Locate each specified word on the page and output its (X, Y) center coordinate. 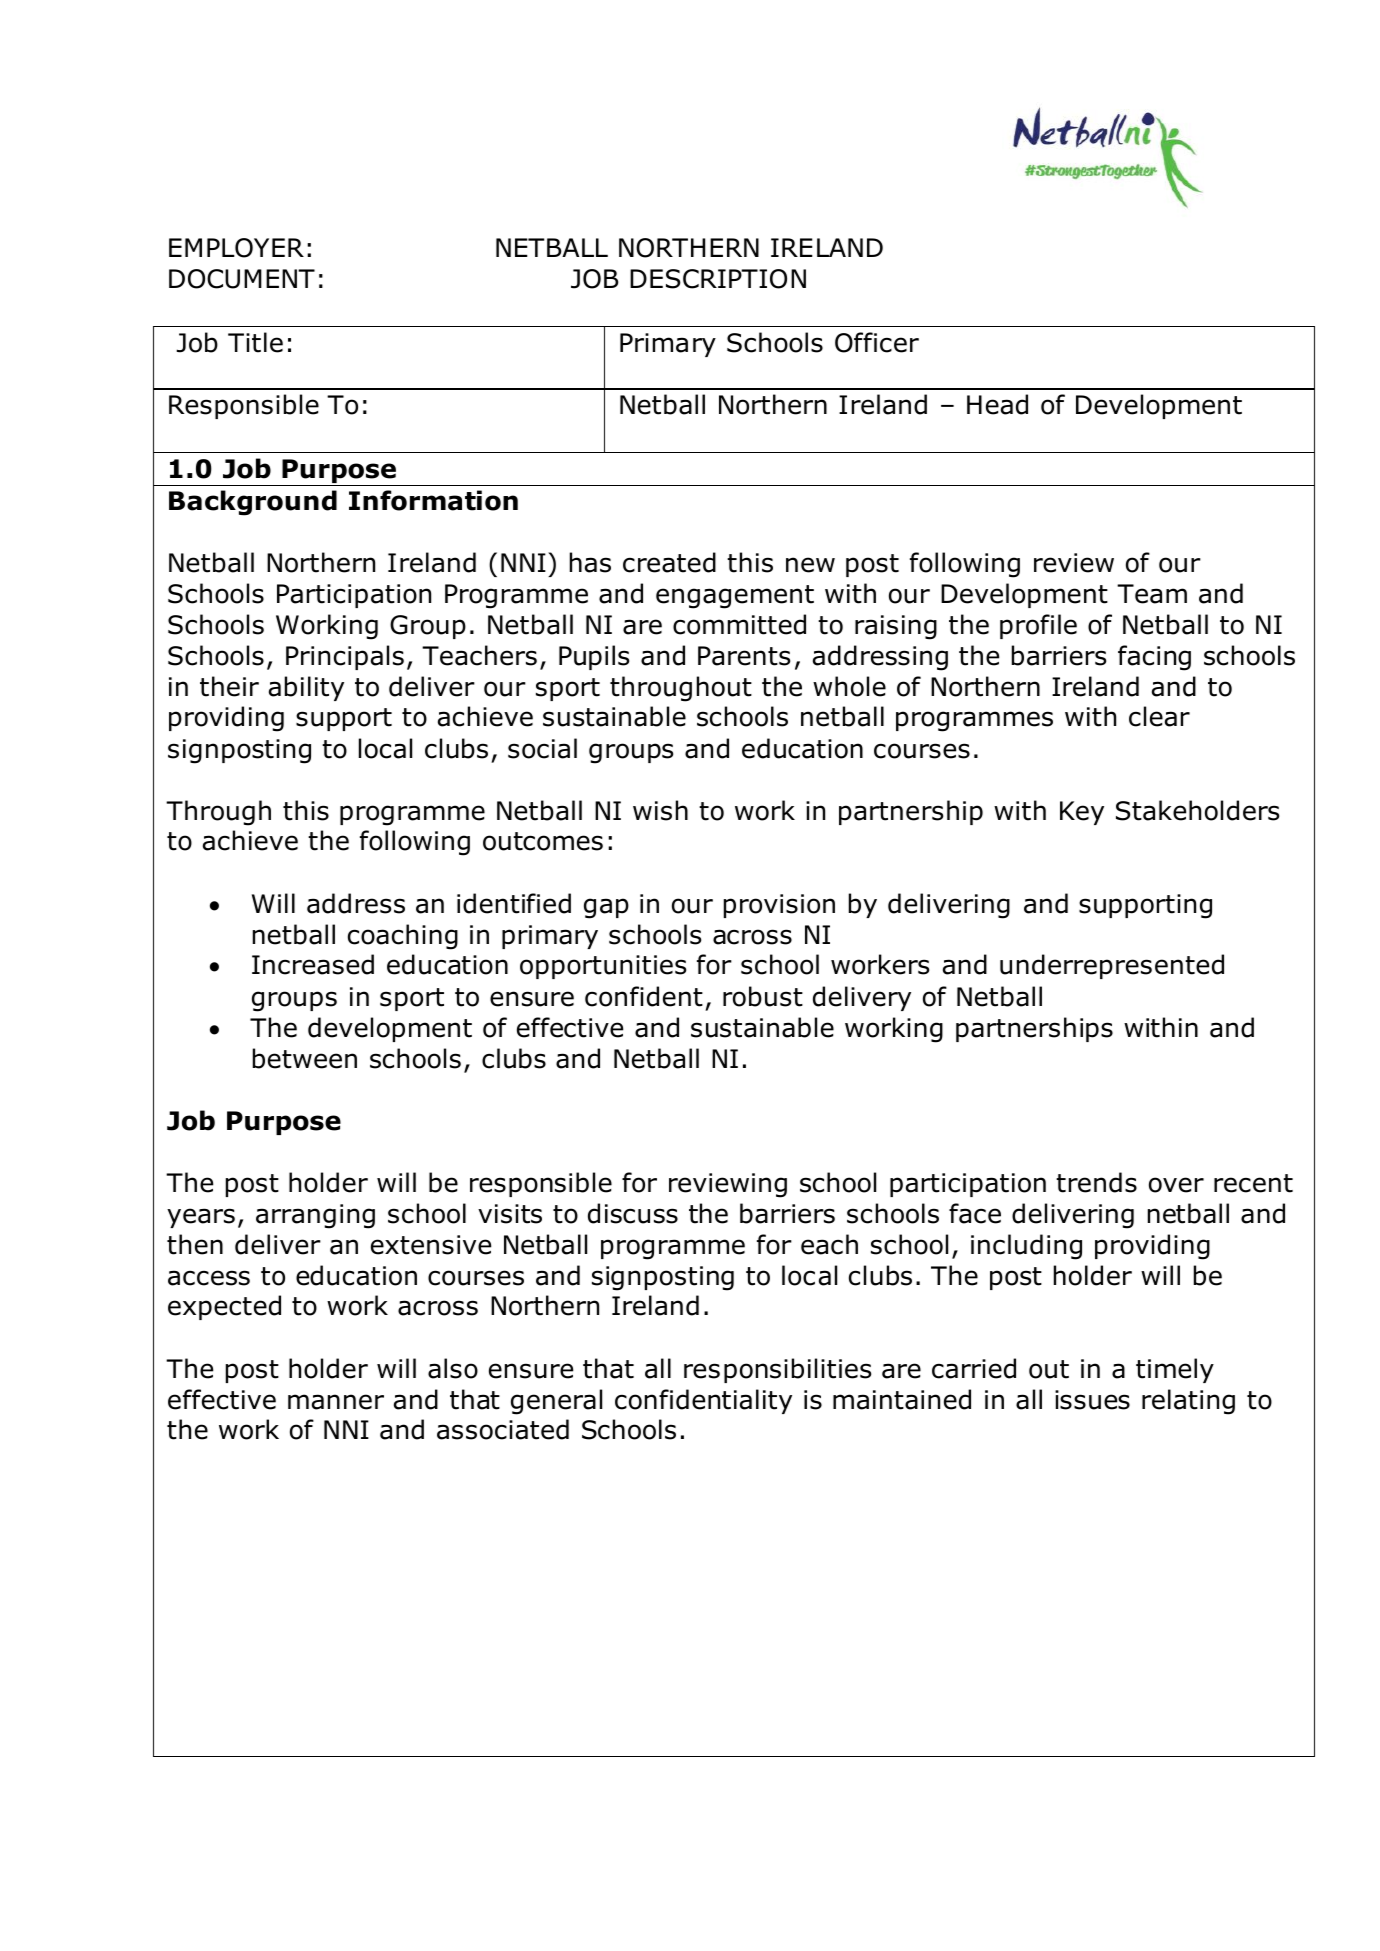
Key (1082, 813)
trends (1096, 1182)
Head (997, 404)
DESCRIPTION (718, 279)
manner (336, 1402)
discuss (633, 1213)
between (305, 1058)
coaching (403, 937)
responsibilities (777, 1370)
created (669, 562)
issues (1092, 1400)
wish (660, 810)
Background (253, 503)
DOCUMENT (242, 279)
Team (1152, 594)
